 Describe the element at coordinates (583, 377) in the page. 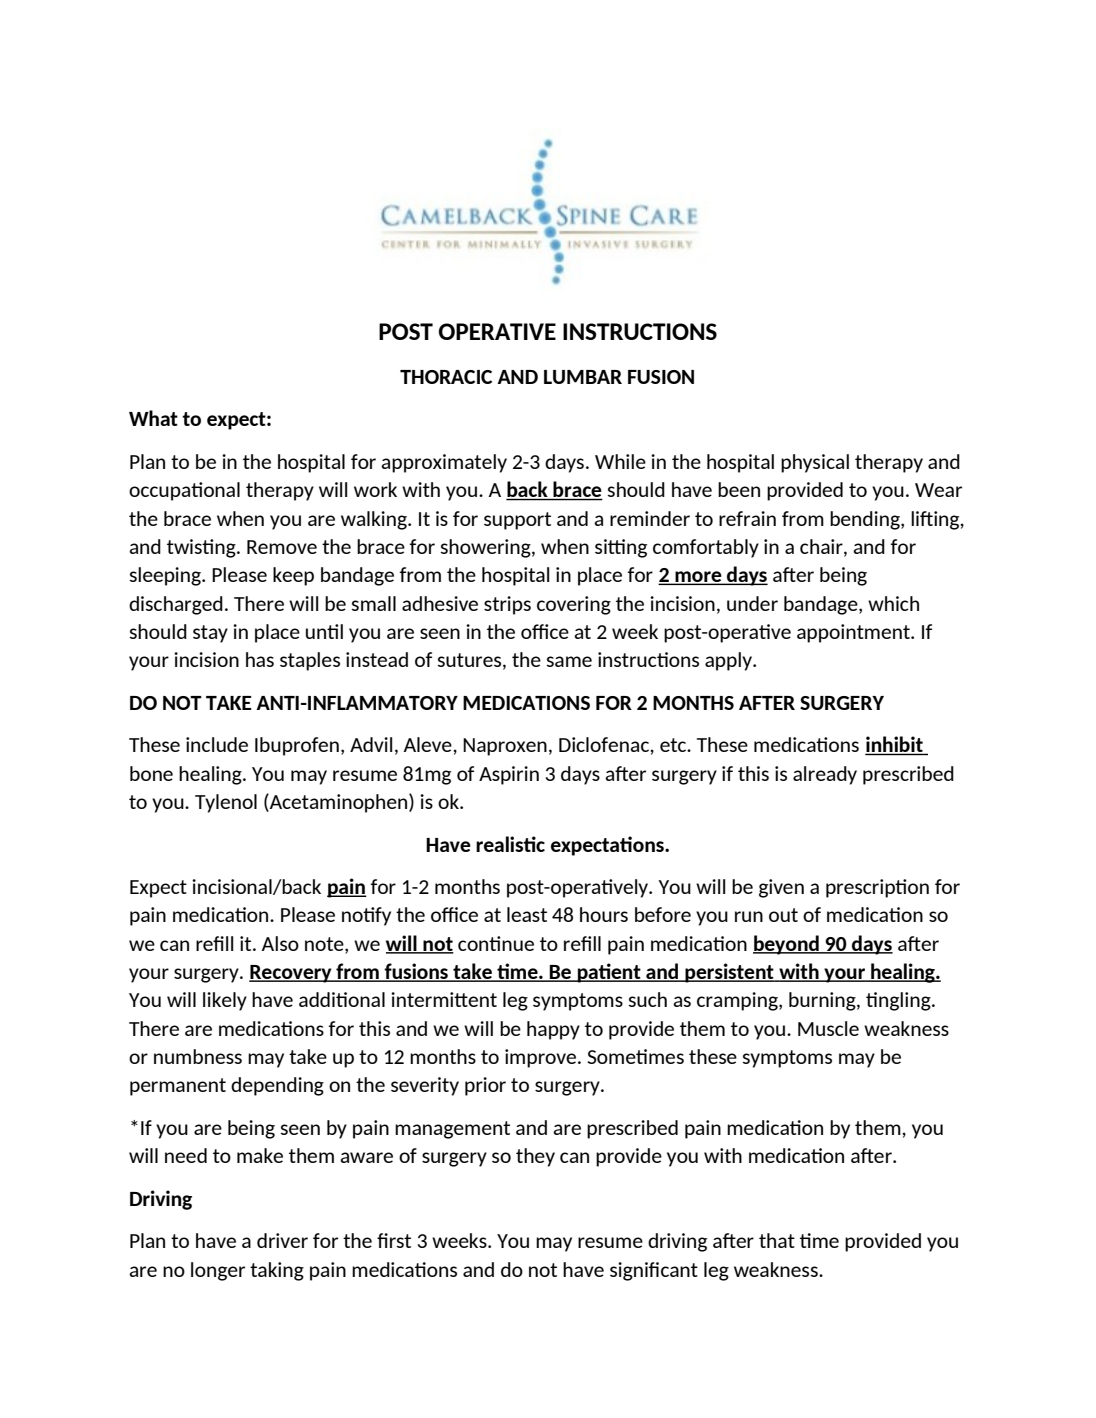

I see `LUMBAR` at that location.
